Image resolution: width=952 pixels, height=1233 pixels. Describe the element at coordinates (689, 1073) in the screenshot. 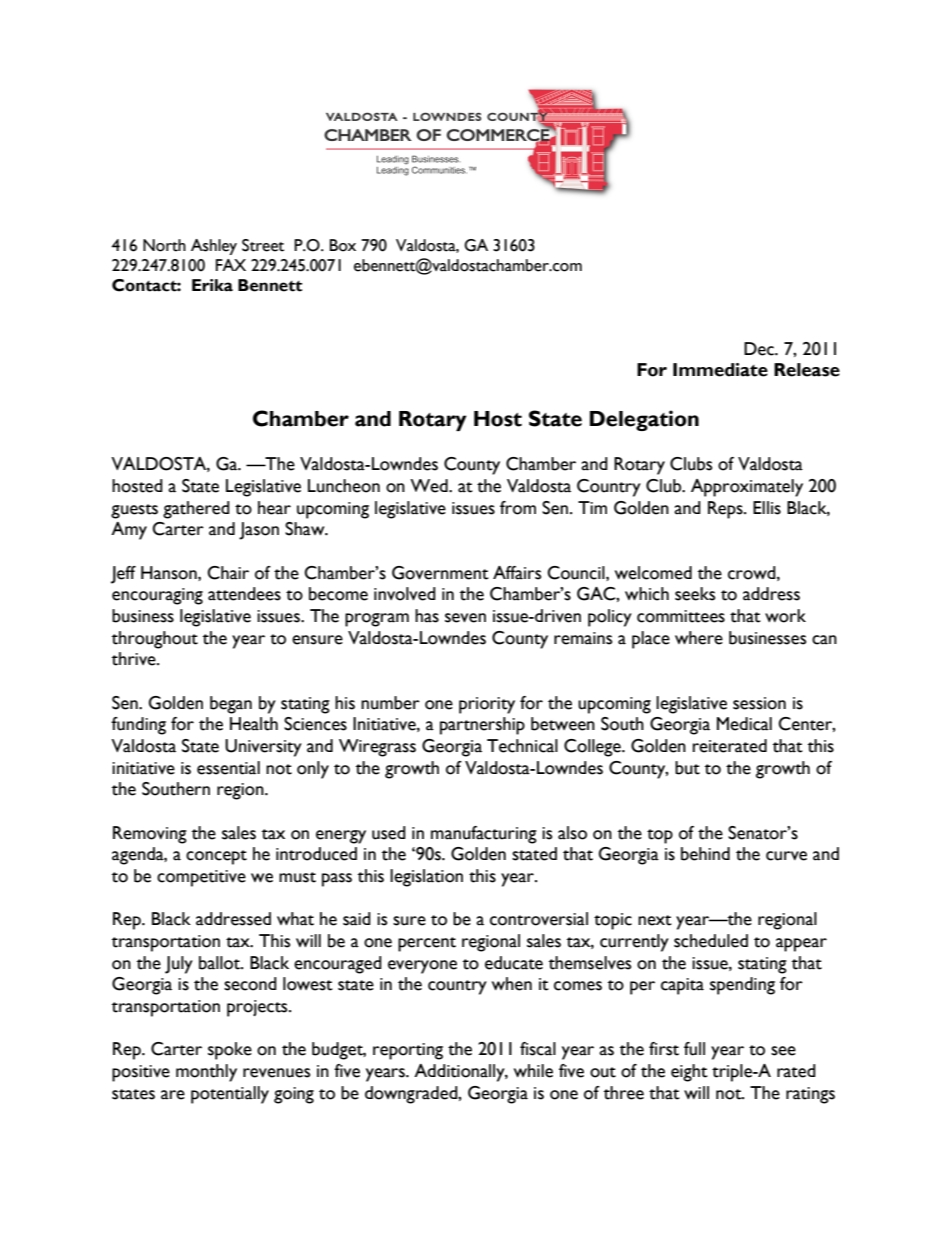

I see `eight` at that location.
